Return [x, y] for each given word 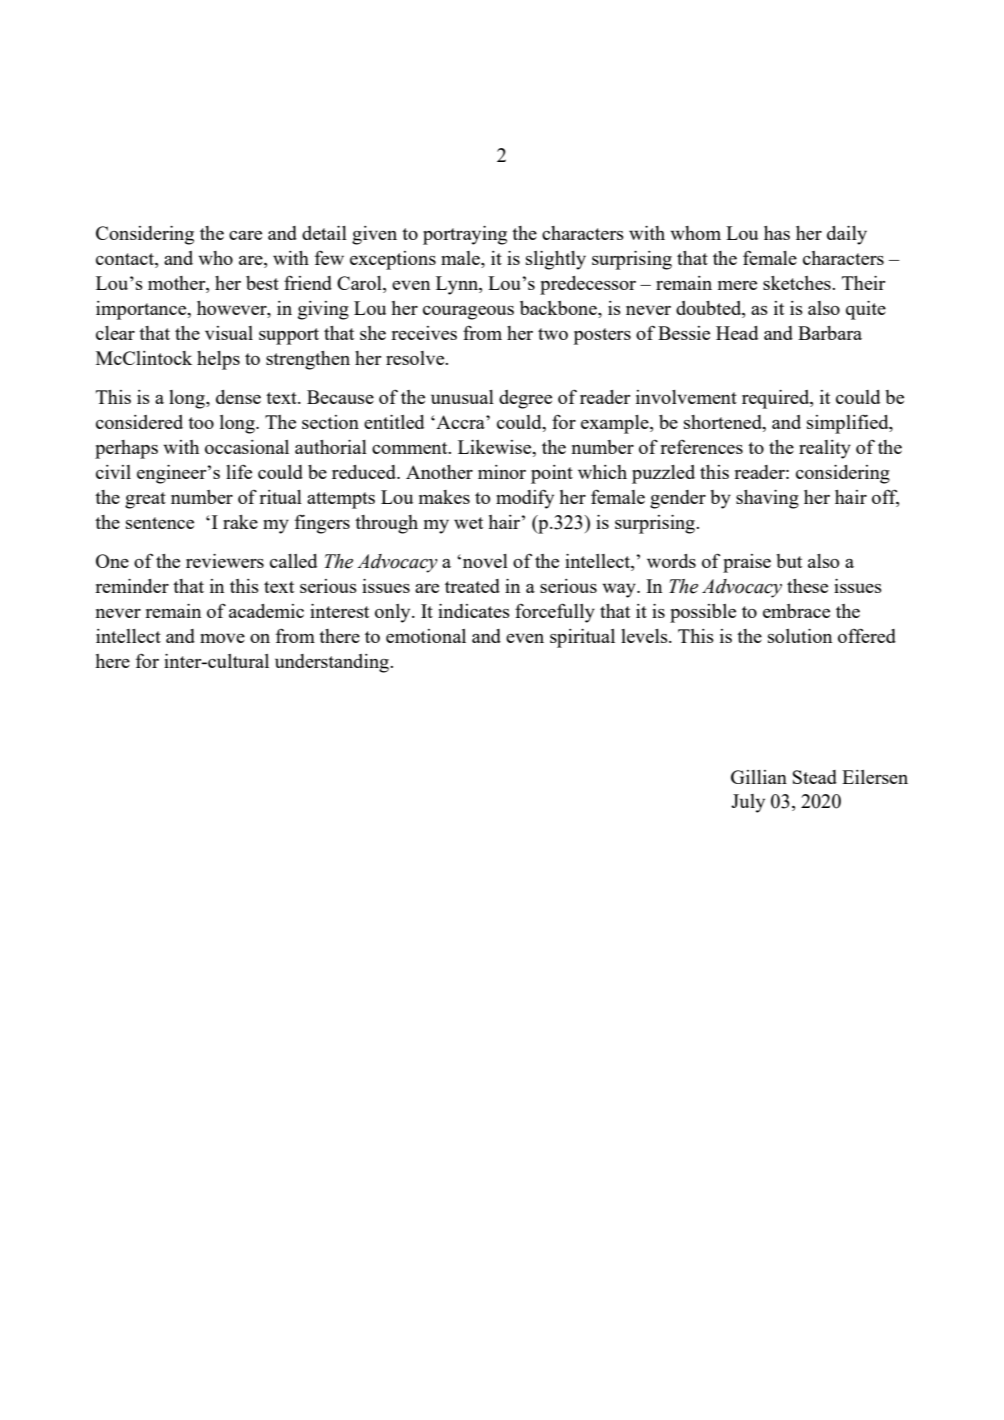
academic [266, 611]
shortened [724, 423]
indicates [474, 611]
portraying [465, 235]
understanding [333, 663]
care [245, 235]
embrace [796, 611]
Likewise [496, 448]
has [777, 233]
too [201, 423]
